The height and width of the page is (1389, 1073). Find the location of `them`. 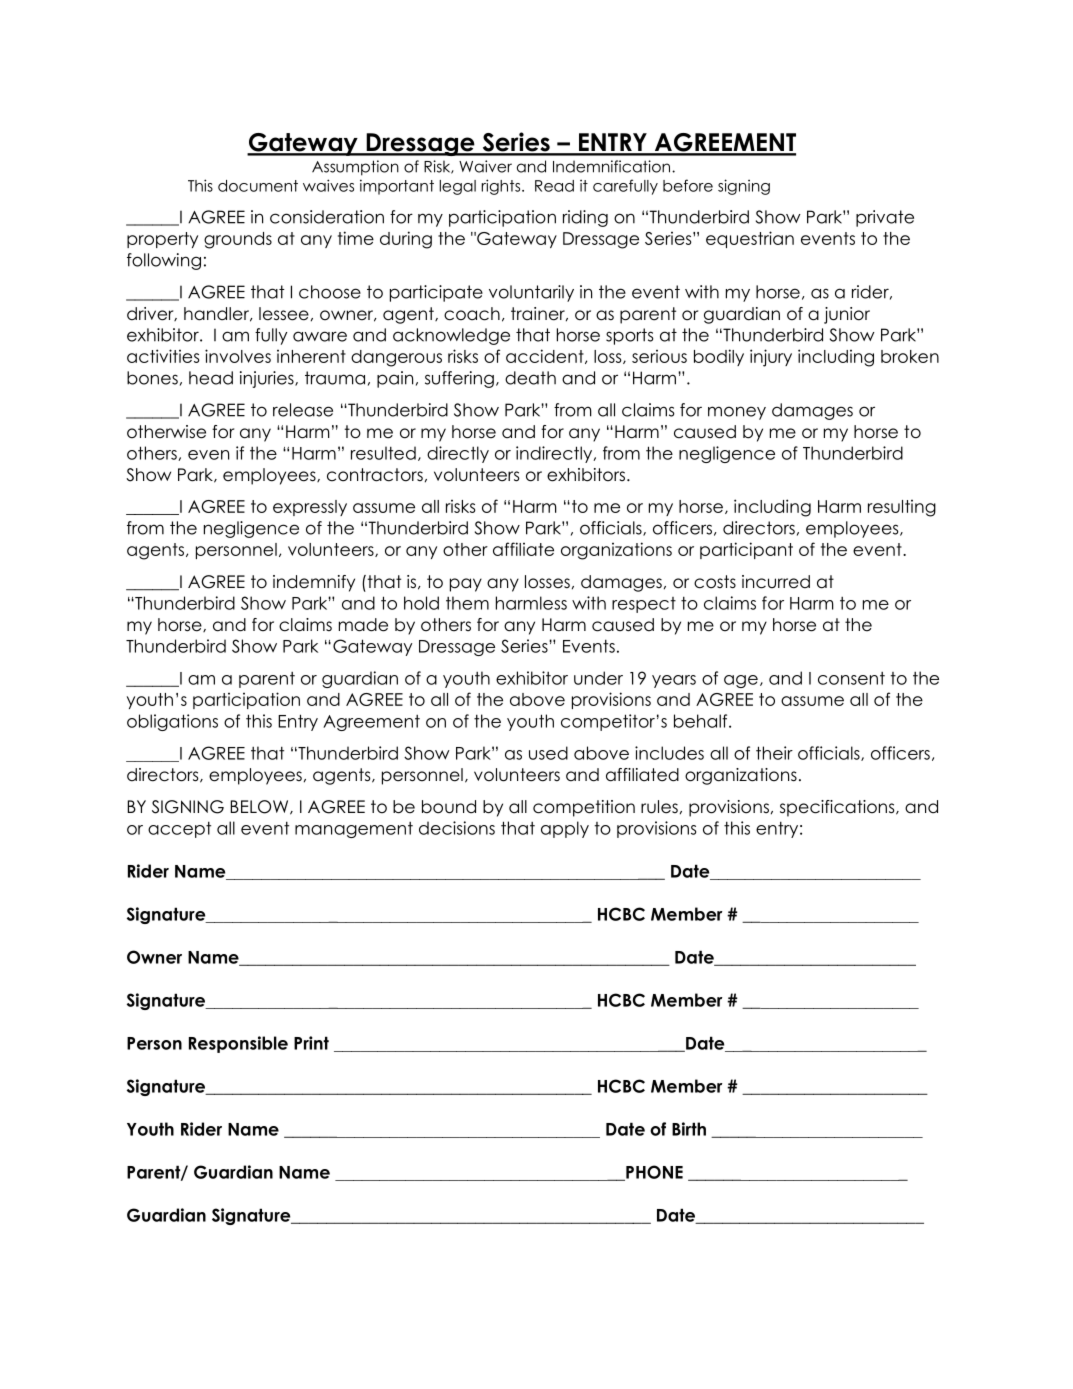

them is located at coordinates (467, 603).
